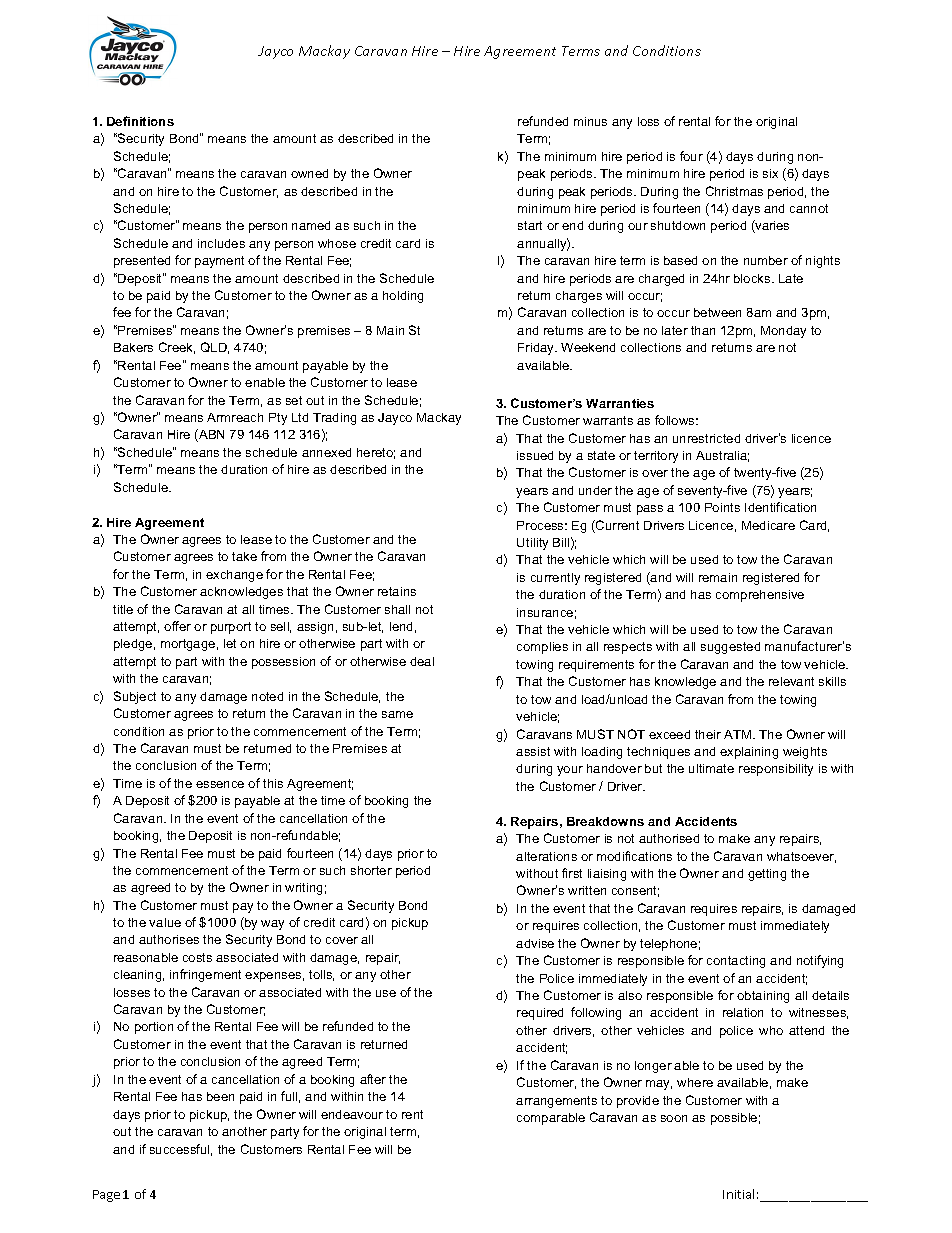 The image size is (952, 1233). I want to click on arrangements, so click(556, 1102).
